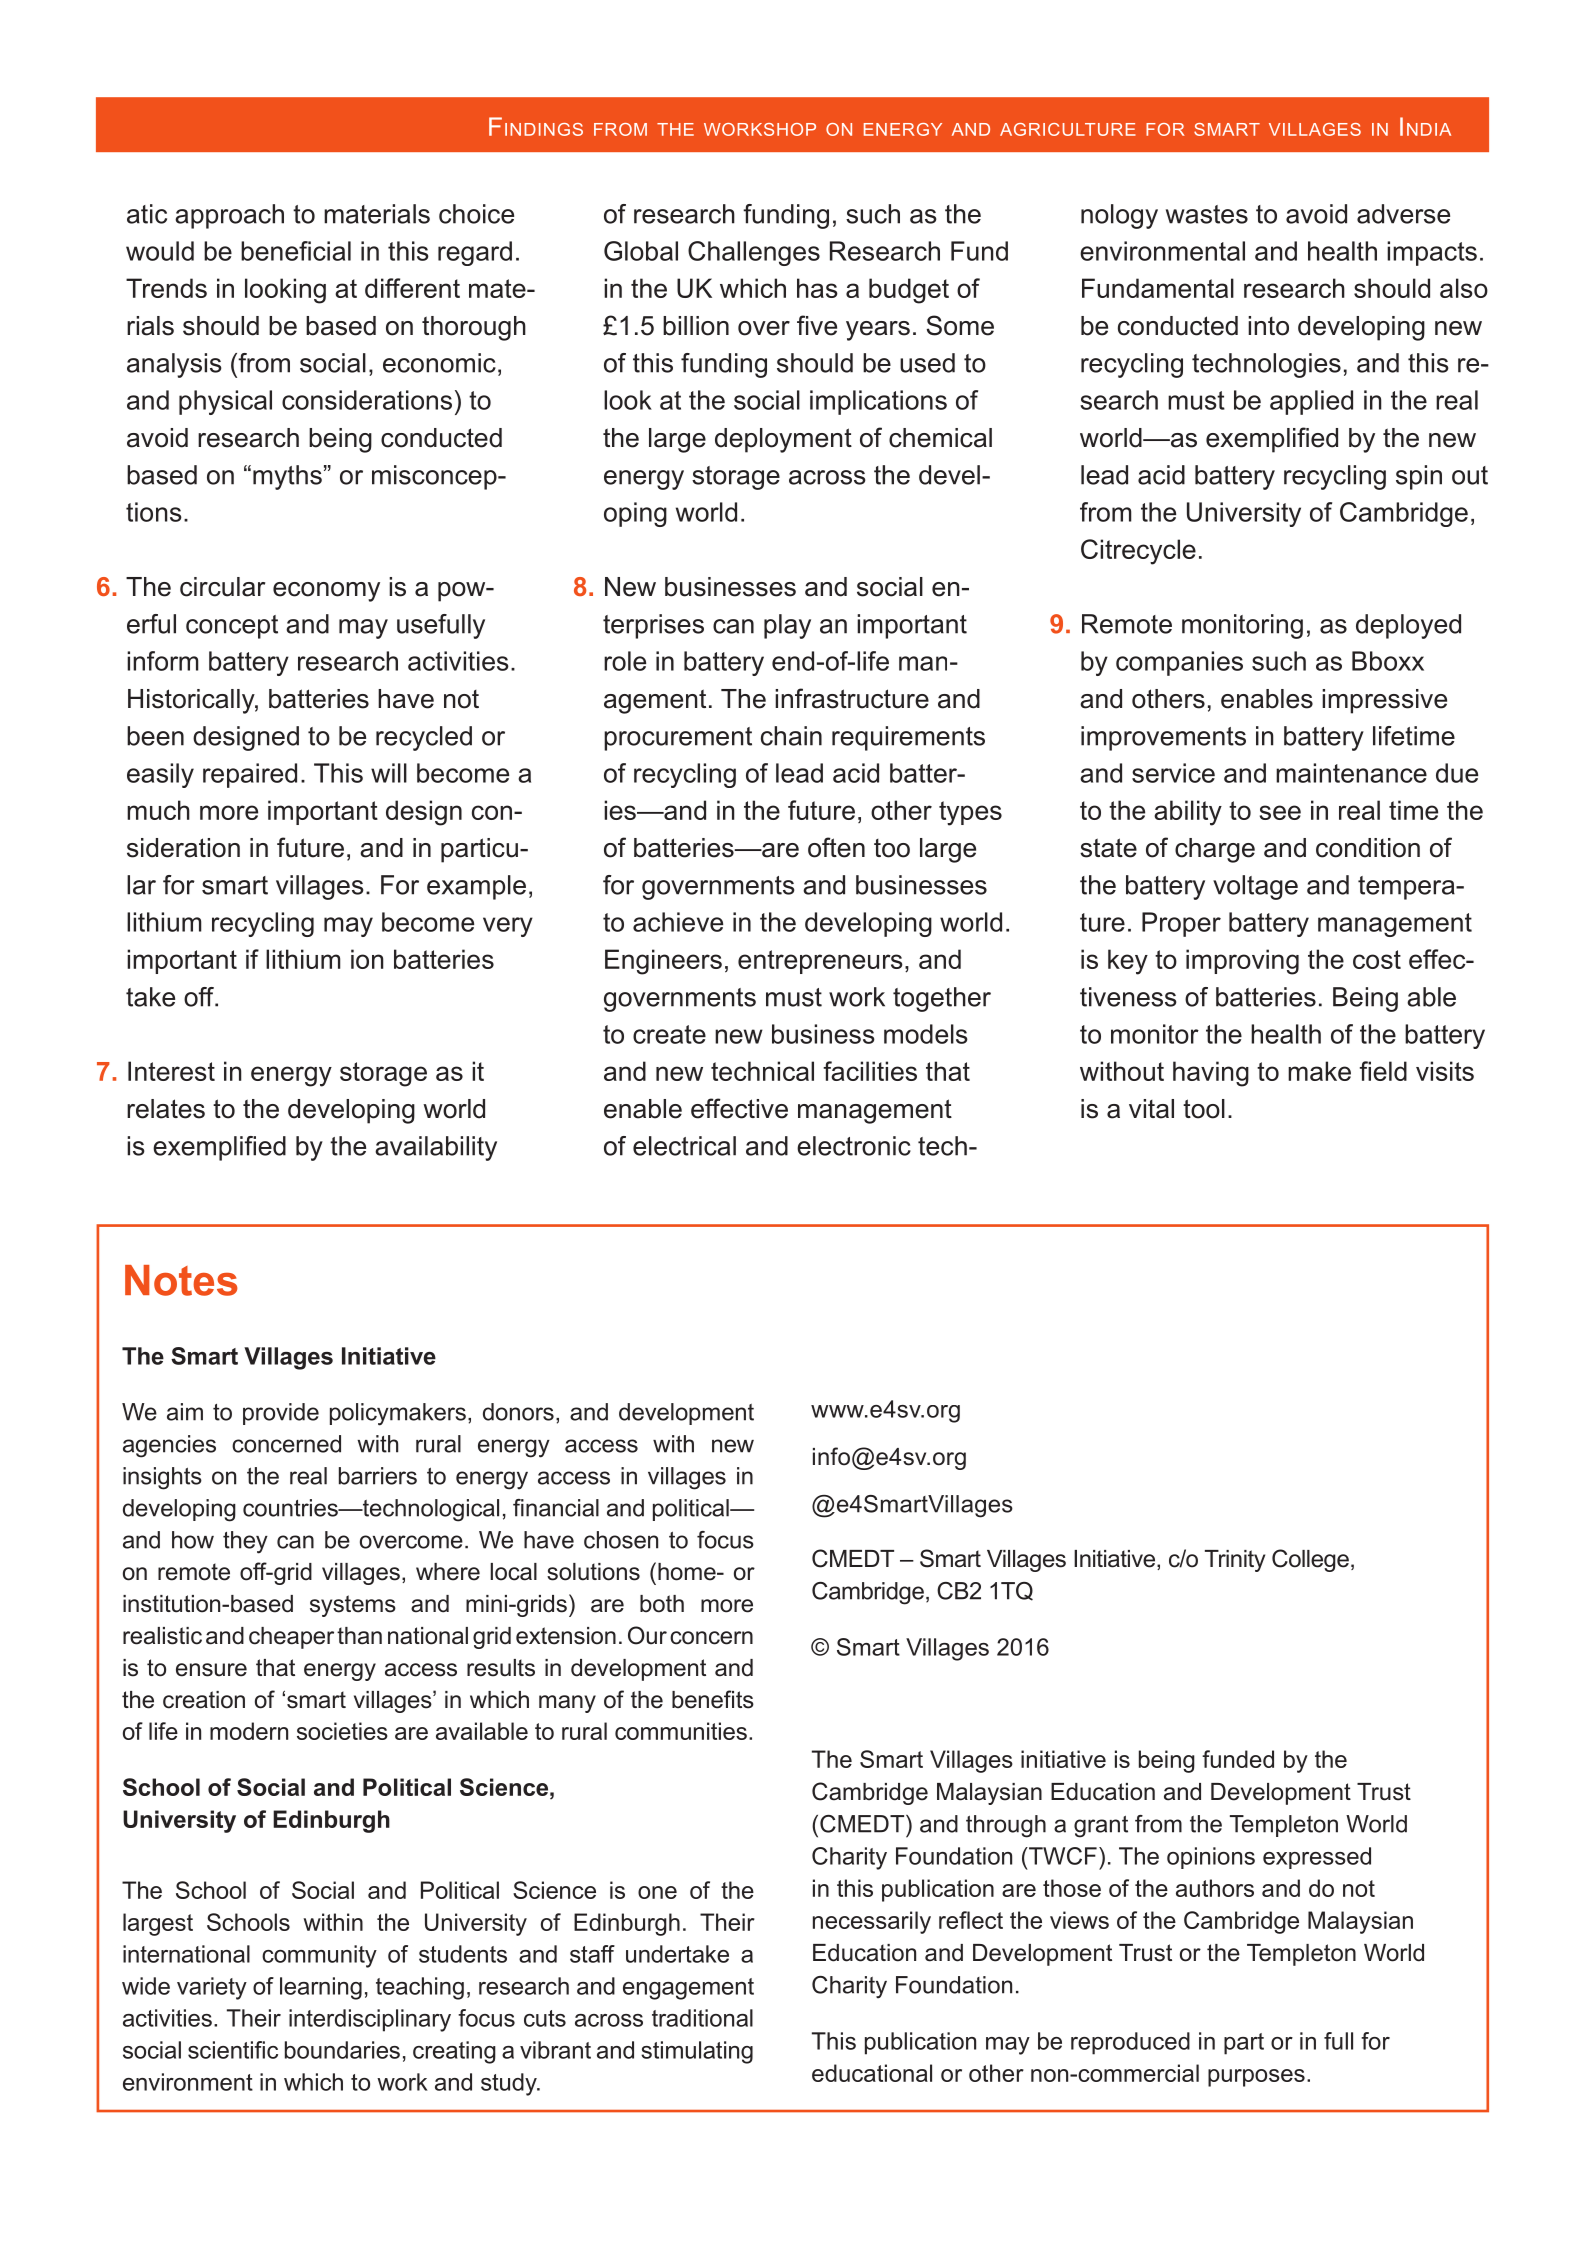 The image size is (1585, 2242). What do you see at coordinates (342, 2050) in the page?
I see `boundaries` at bounding box center [342, 2050].
